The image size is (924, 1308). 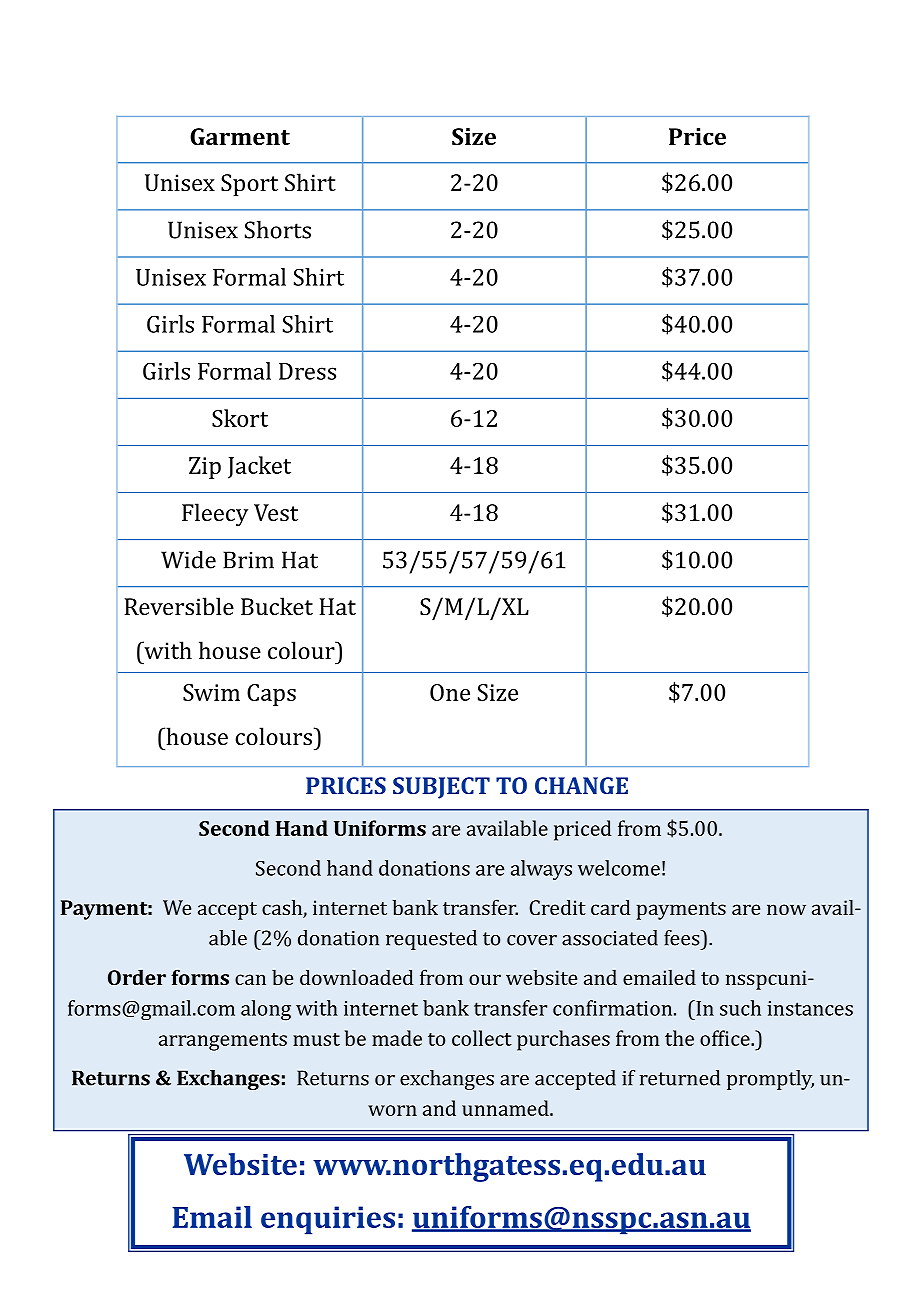 I want to click on Vest, so click(x=276, y=512).
